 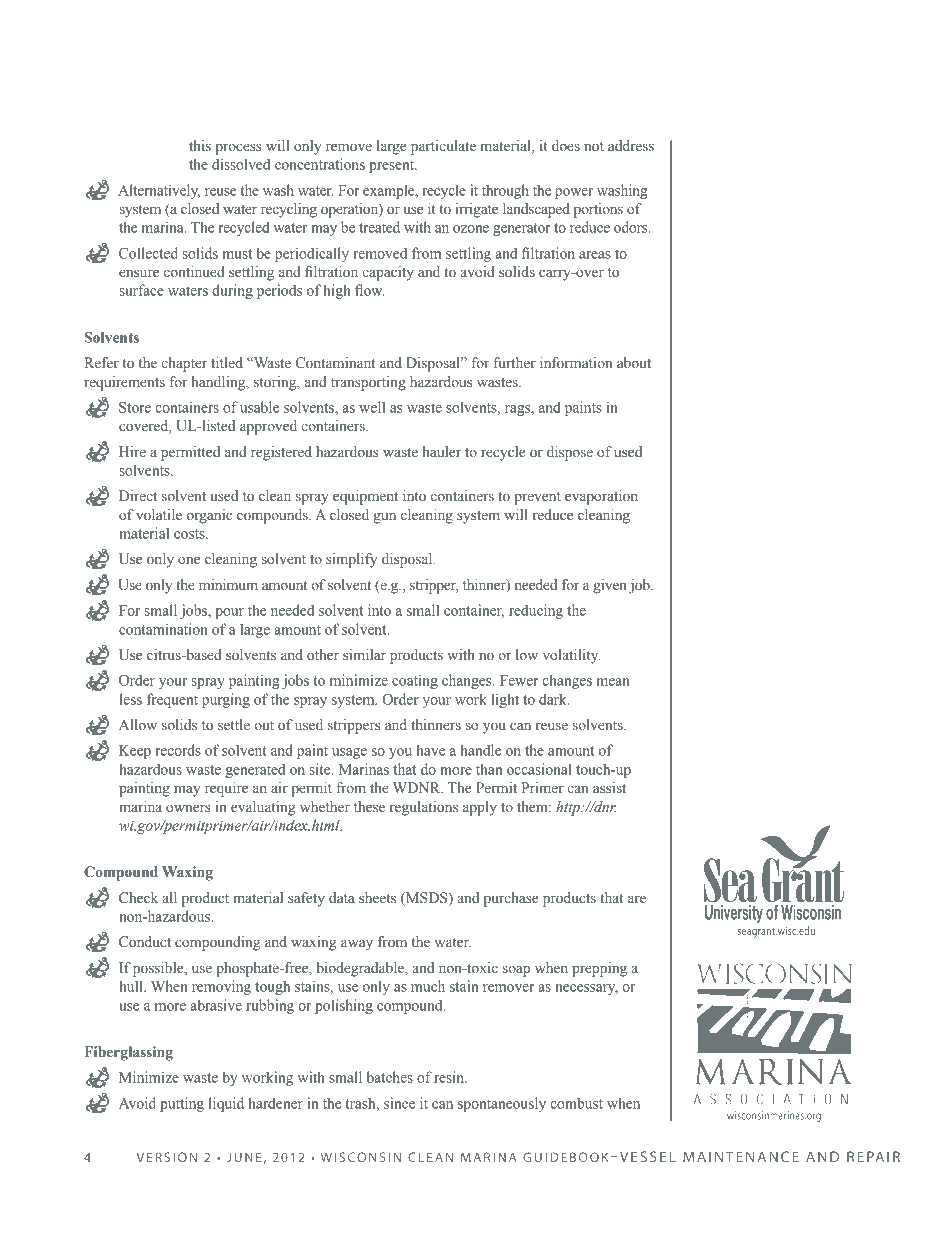 What do you see at coordinates (163, 629) in the screenshot?
I see `contamination` at bounding box center [163, 629].
